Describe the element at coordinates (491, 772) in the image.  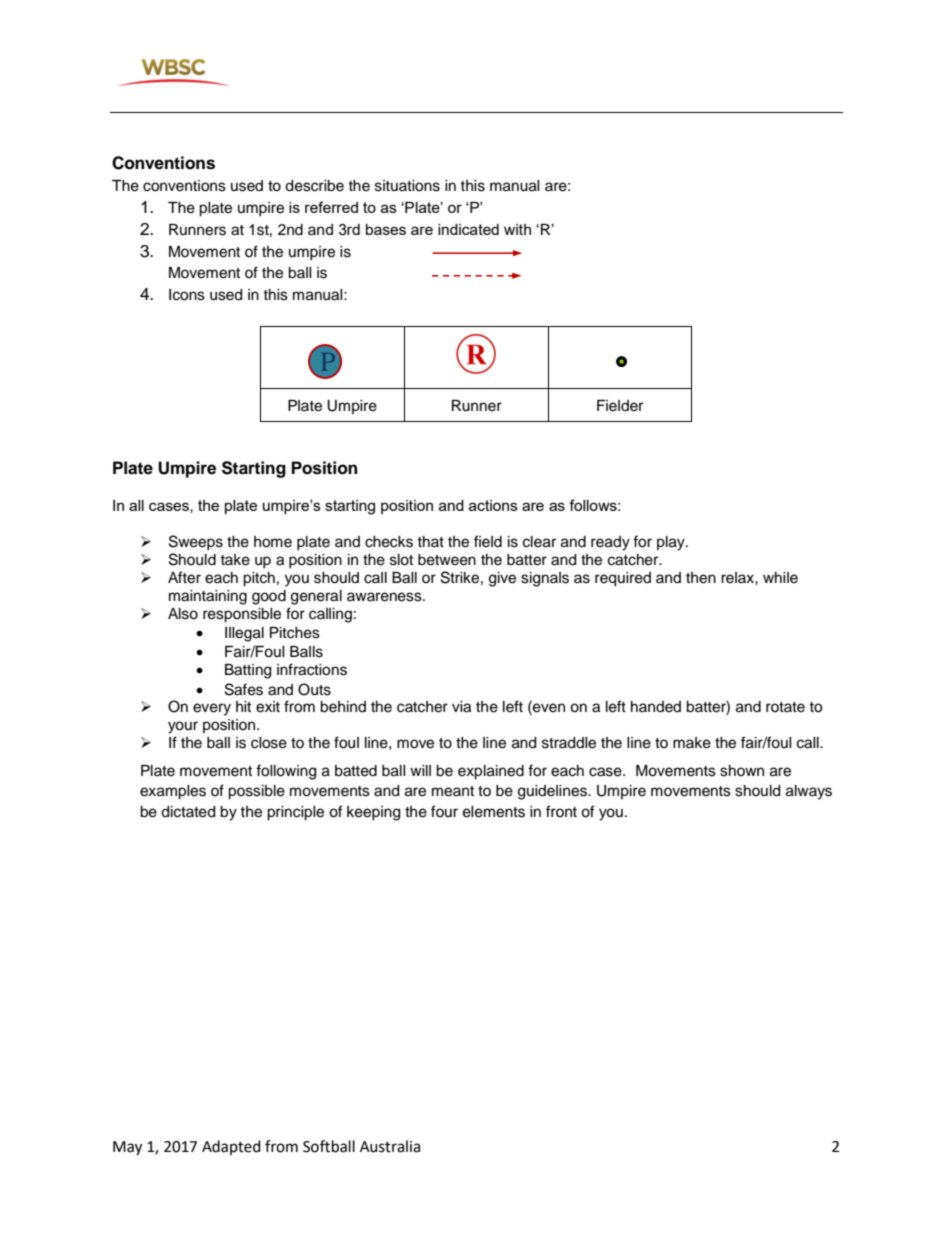
I see `explained` at that location.
